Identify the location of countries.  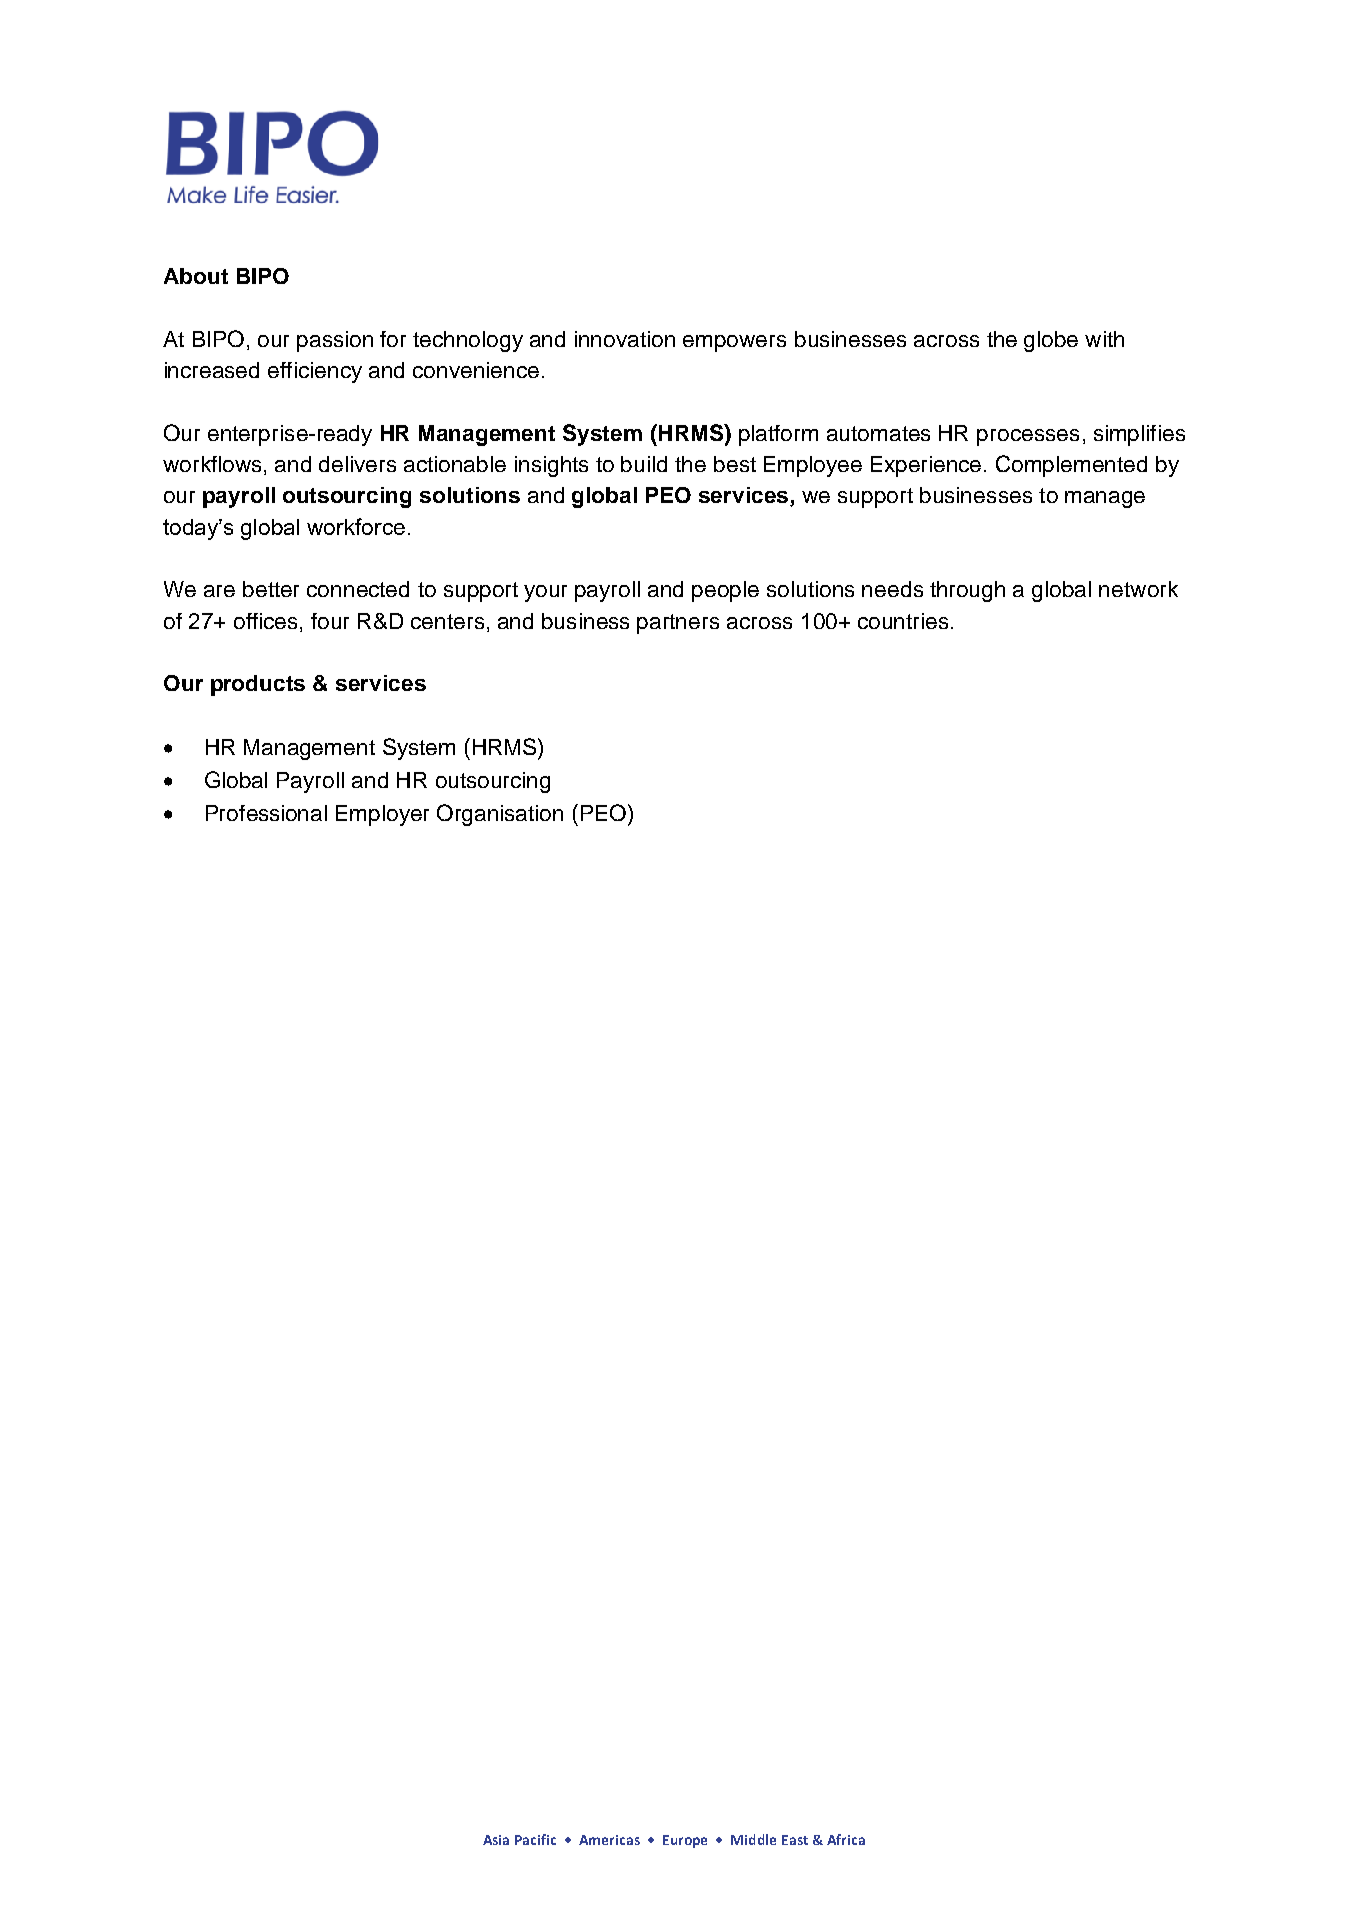
(903, 621).
